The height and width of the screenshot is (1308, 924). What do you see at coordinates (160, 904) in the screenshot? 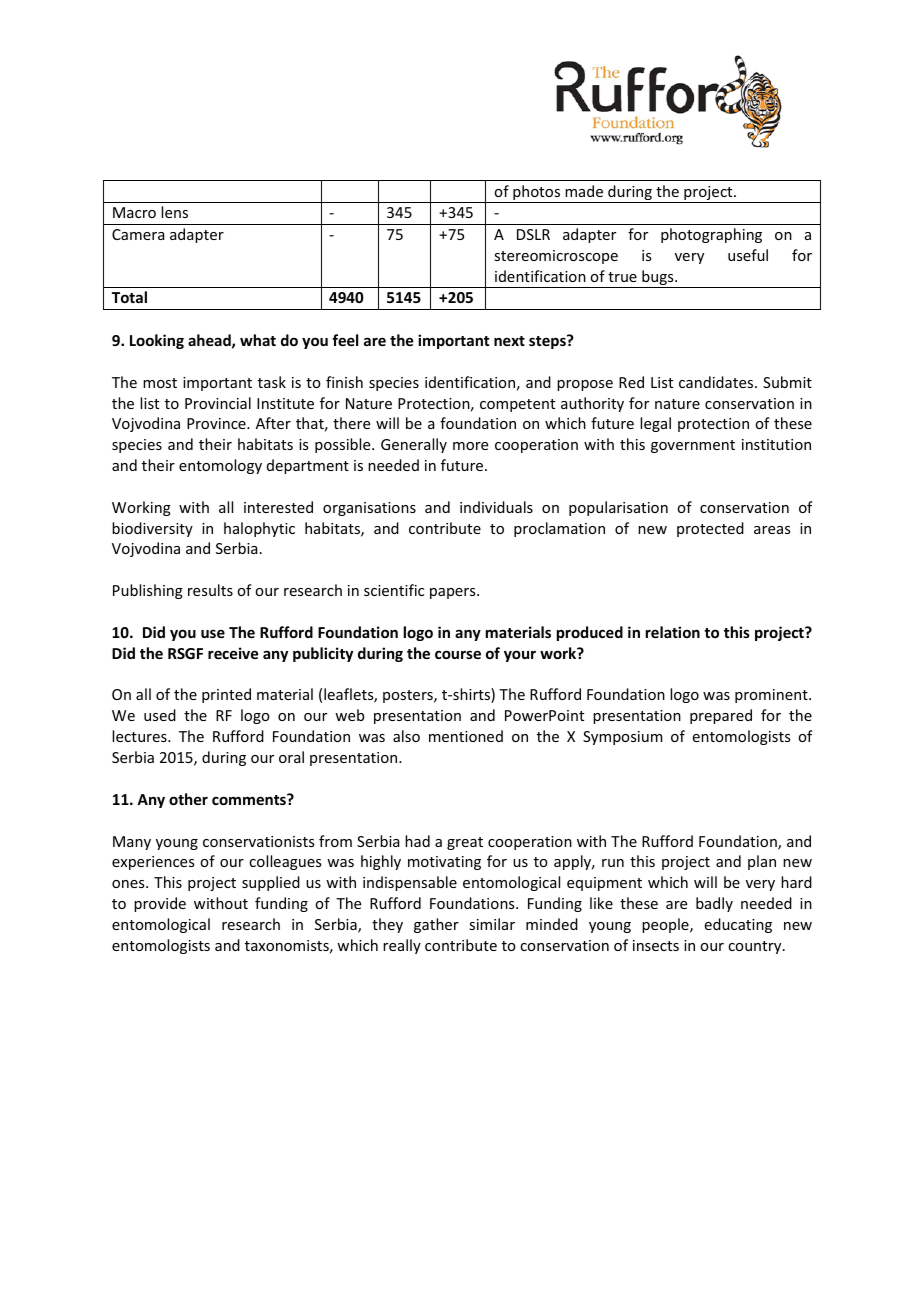
I see `provide` at bounding box center [160, 904].
